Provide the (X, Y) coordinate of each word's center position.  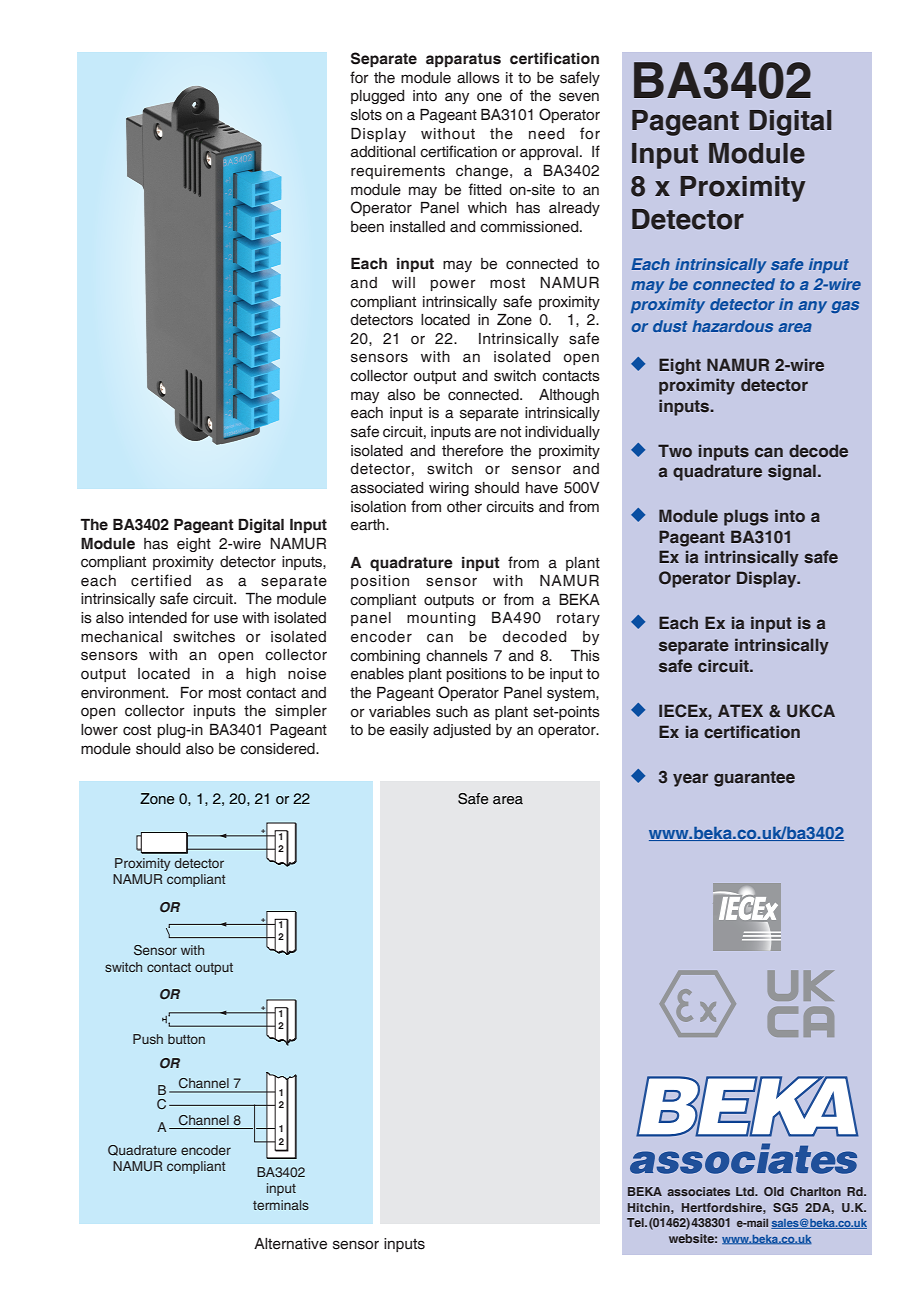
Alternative (290, 1244)
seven (579, 97)
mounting (441, 619)
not (511, 432)
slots (366, 115)
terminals (281, 1205)
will (403, 282)
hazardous (732, 326)
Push (148, 1039)
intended (158, 618)
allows (478, 78)
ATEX (740, 710)
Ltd (746, 1191)
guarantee (754, 779)
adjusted (462, 731)
